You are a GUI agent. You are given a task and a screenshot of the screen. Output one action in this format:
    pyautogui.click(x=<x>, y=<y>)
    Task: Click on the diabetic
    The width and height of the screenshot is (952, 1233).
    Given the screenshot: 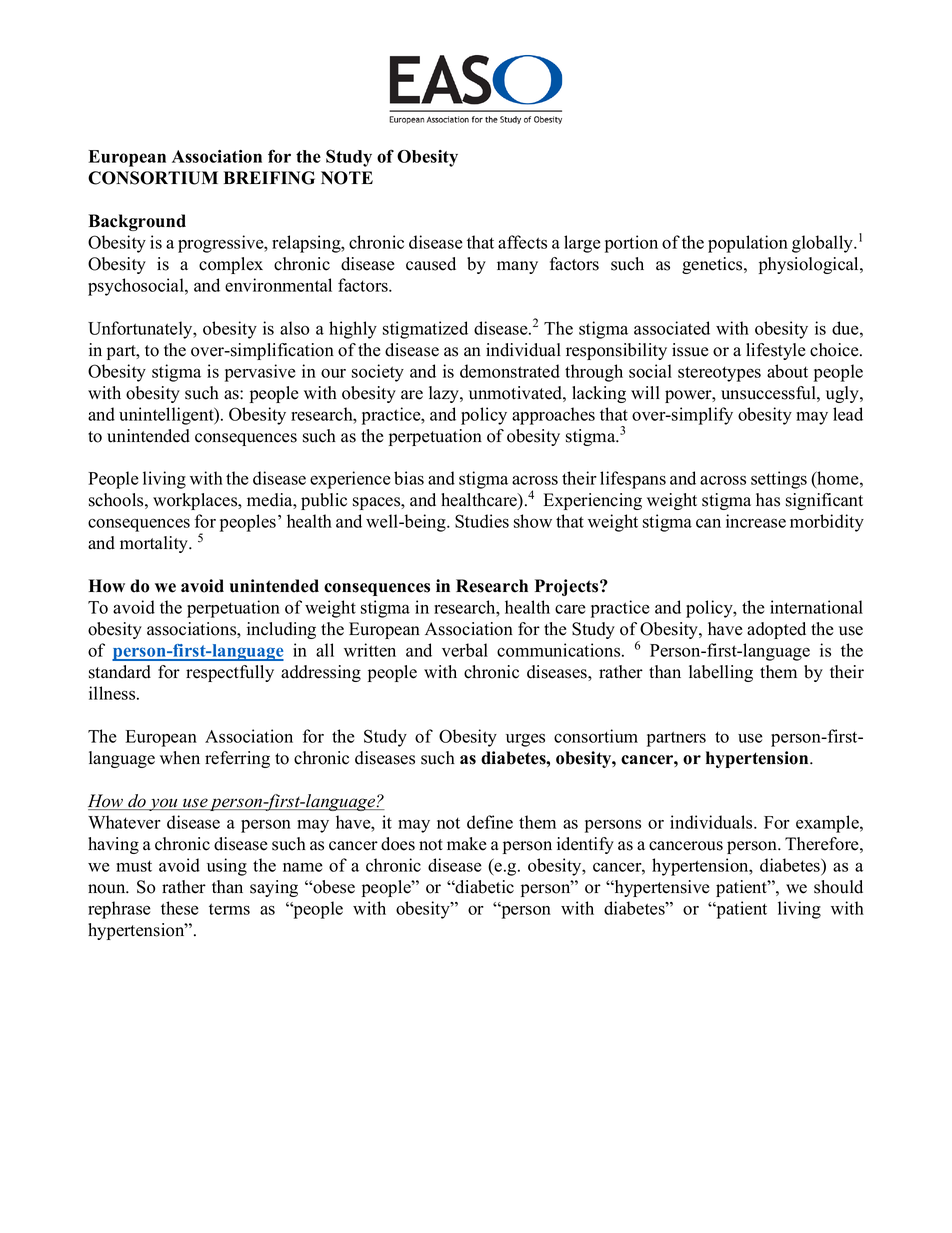 What is the action you would take?
    pyautogui.click(x=484, y=887)
